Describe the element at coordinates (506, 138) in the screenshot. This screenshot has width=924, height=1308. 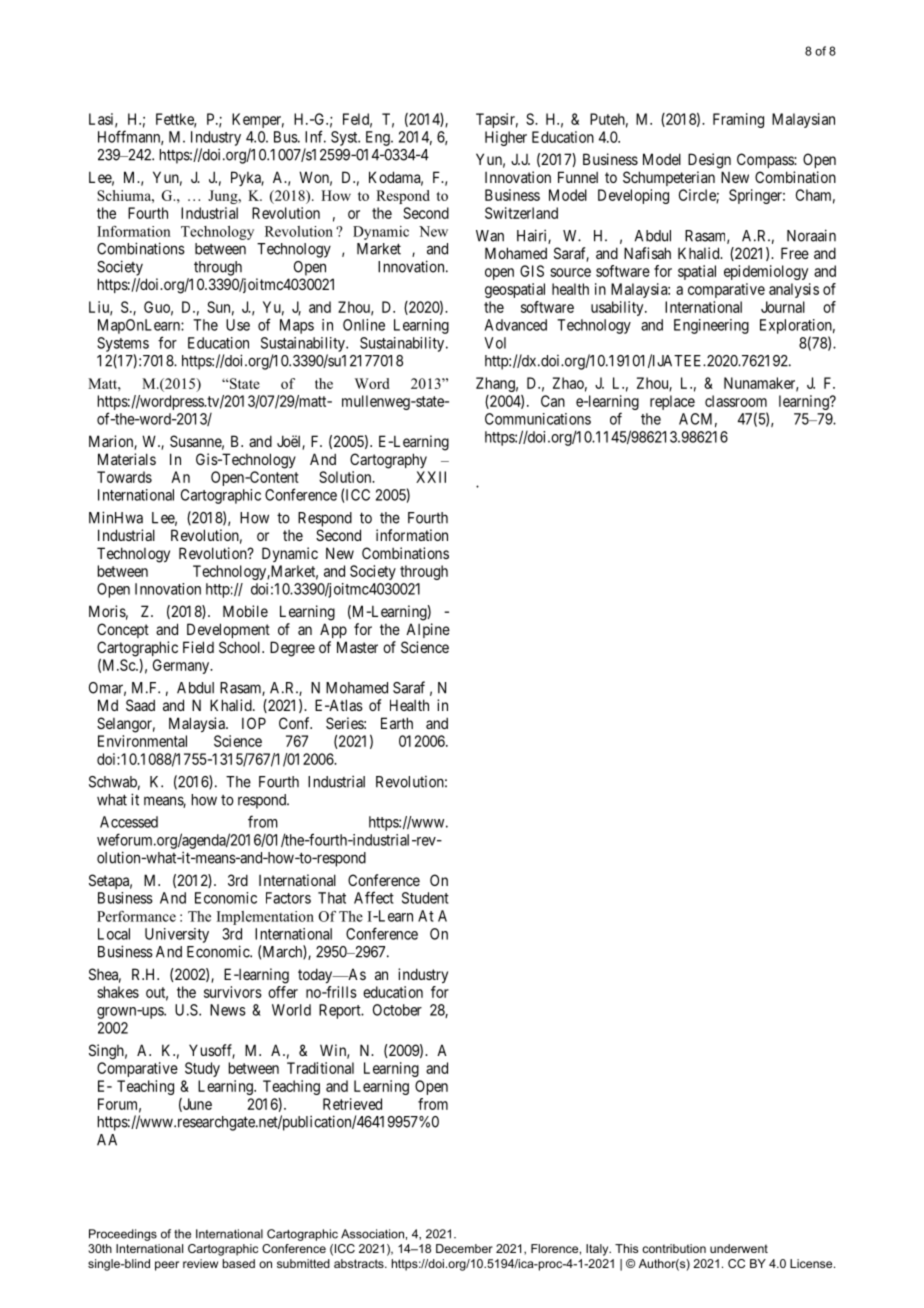
I see `Higher` at that location.
